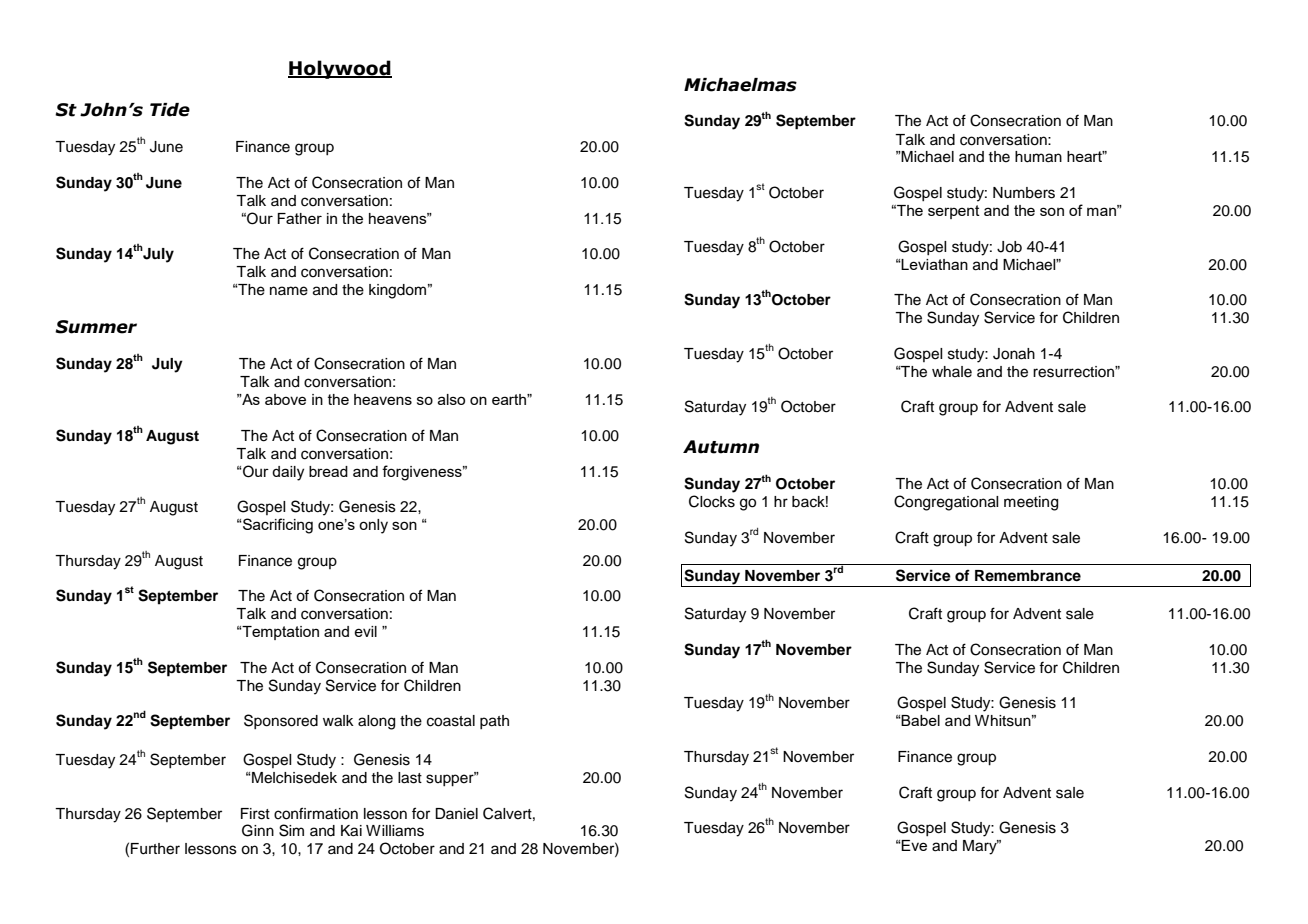 The width and height of the screenshot is (1308, 924). Describe the element at coordinates (170, 110) in the screenshot. I see `Tide` at that location.
